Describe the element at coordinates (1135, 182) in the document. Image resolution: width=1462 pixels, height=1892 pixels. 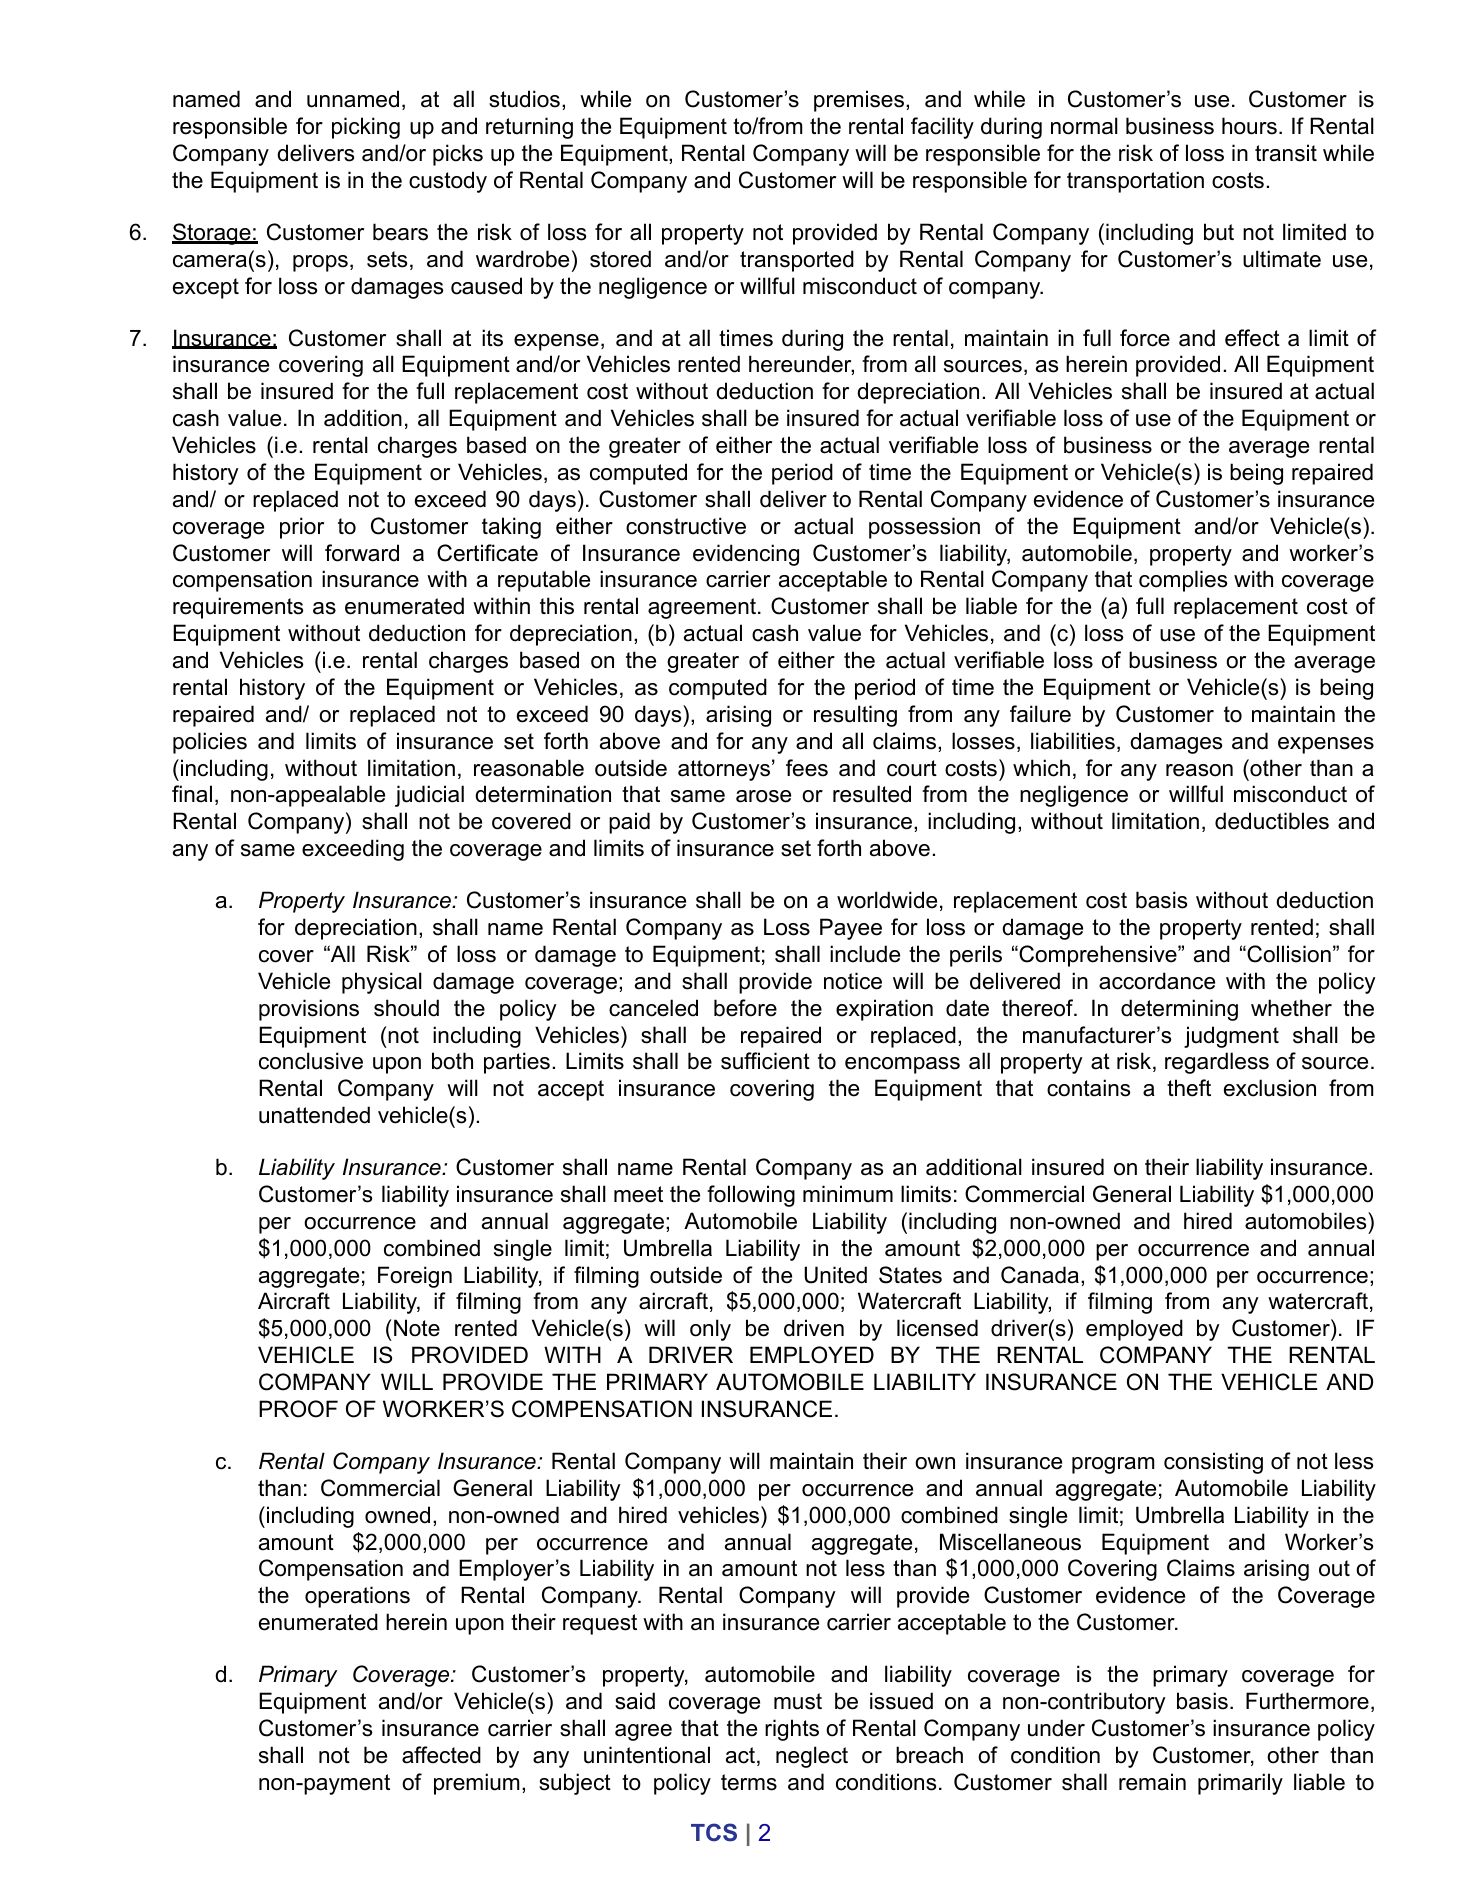
I see `transportation` at that location.
